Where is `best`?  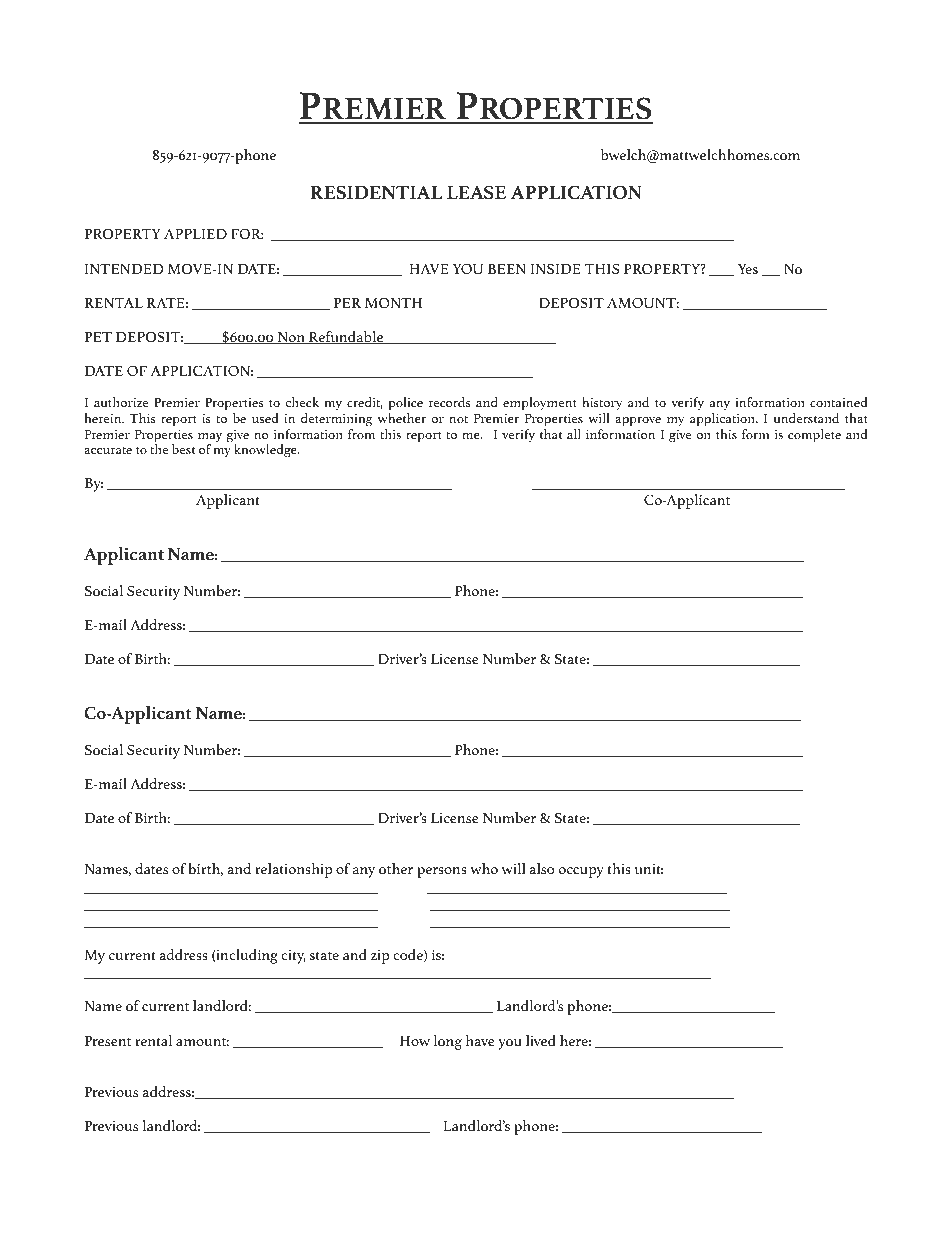
best is located at coordinates (183, 449).
